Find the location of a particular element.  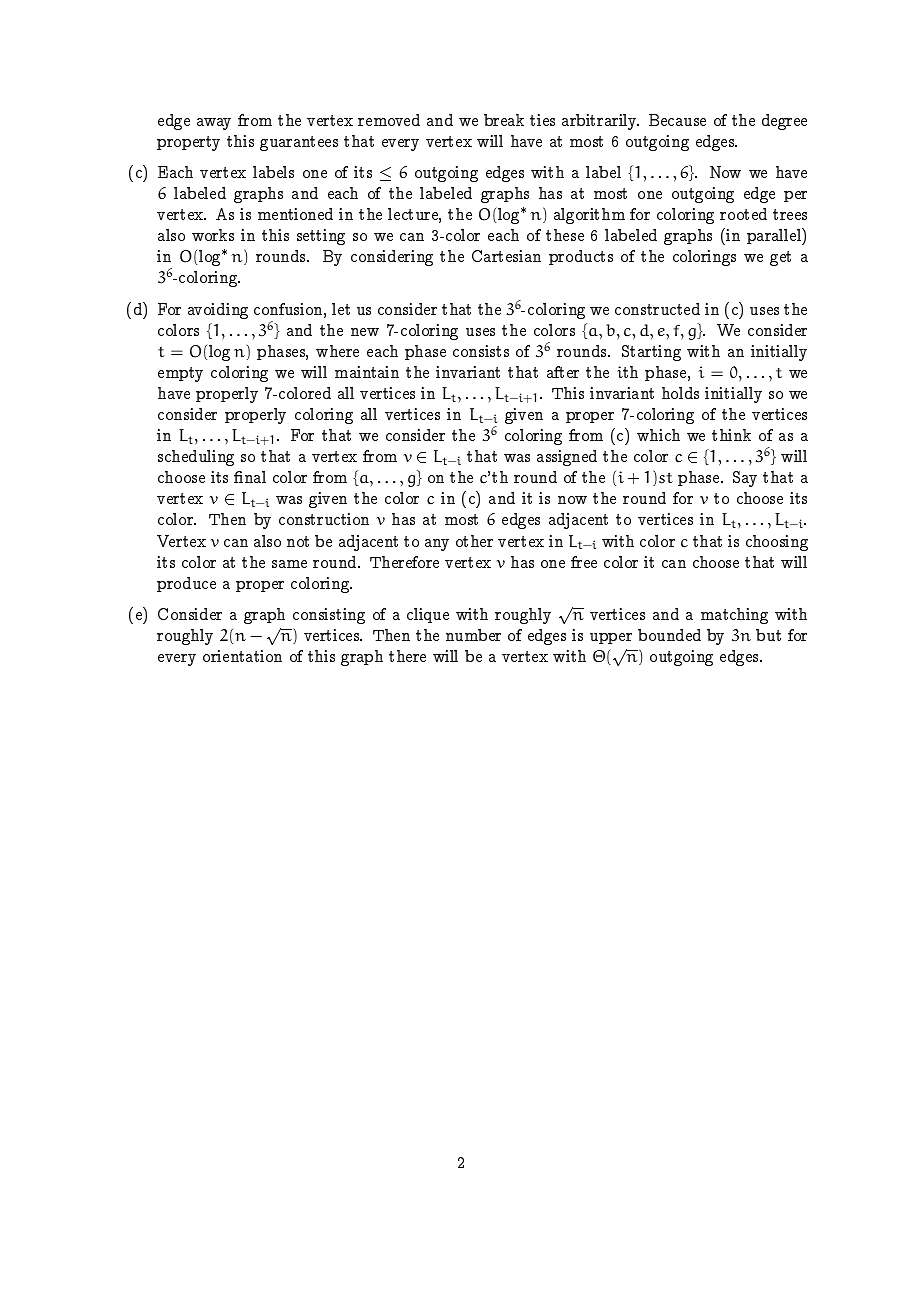

holds is located at coordinates (680, 393).
